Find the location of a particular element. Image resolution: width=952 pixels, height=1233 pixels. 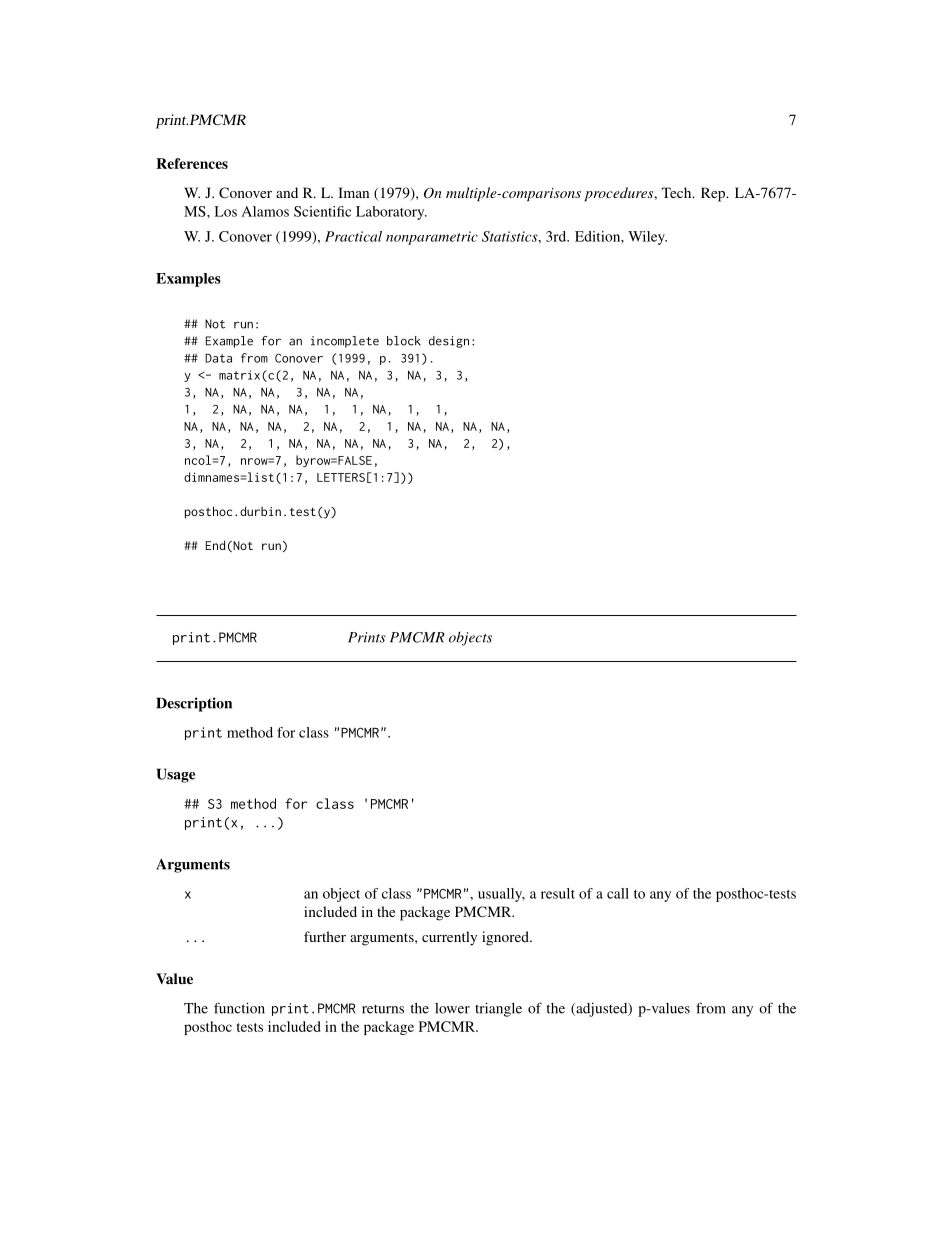

Wiley is located at coordinates (647, 238).
